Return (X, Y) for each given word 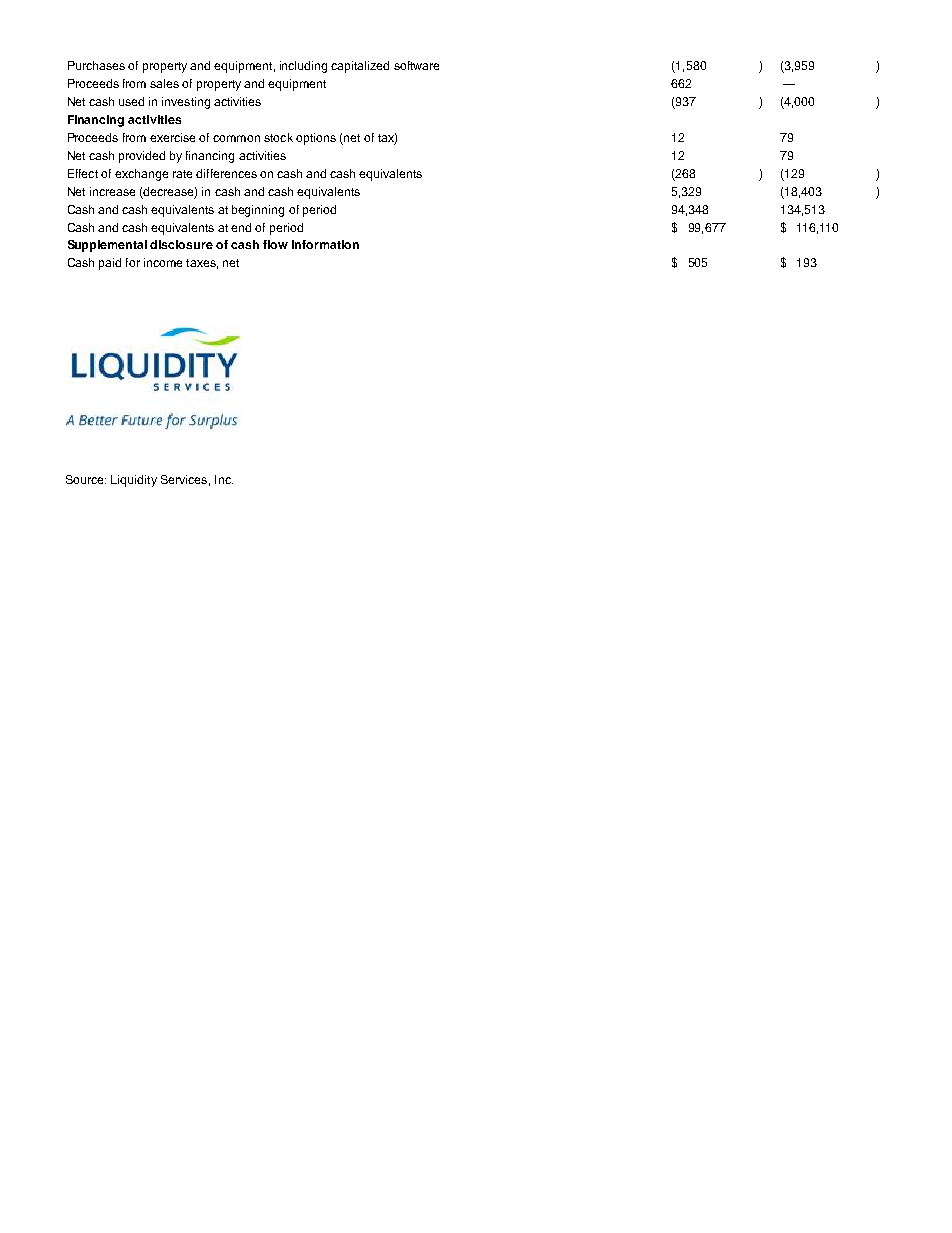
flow (275, 244)
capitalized (360, 67)
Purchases (96, 65)
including (303, 67)
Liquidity (134, 481)
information (325, 244)
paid (110, 264)
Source (86, 479)
